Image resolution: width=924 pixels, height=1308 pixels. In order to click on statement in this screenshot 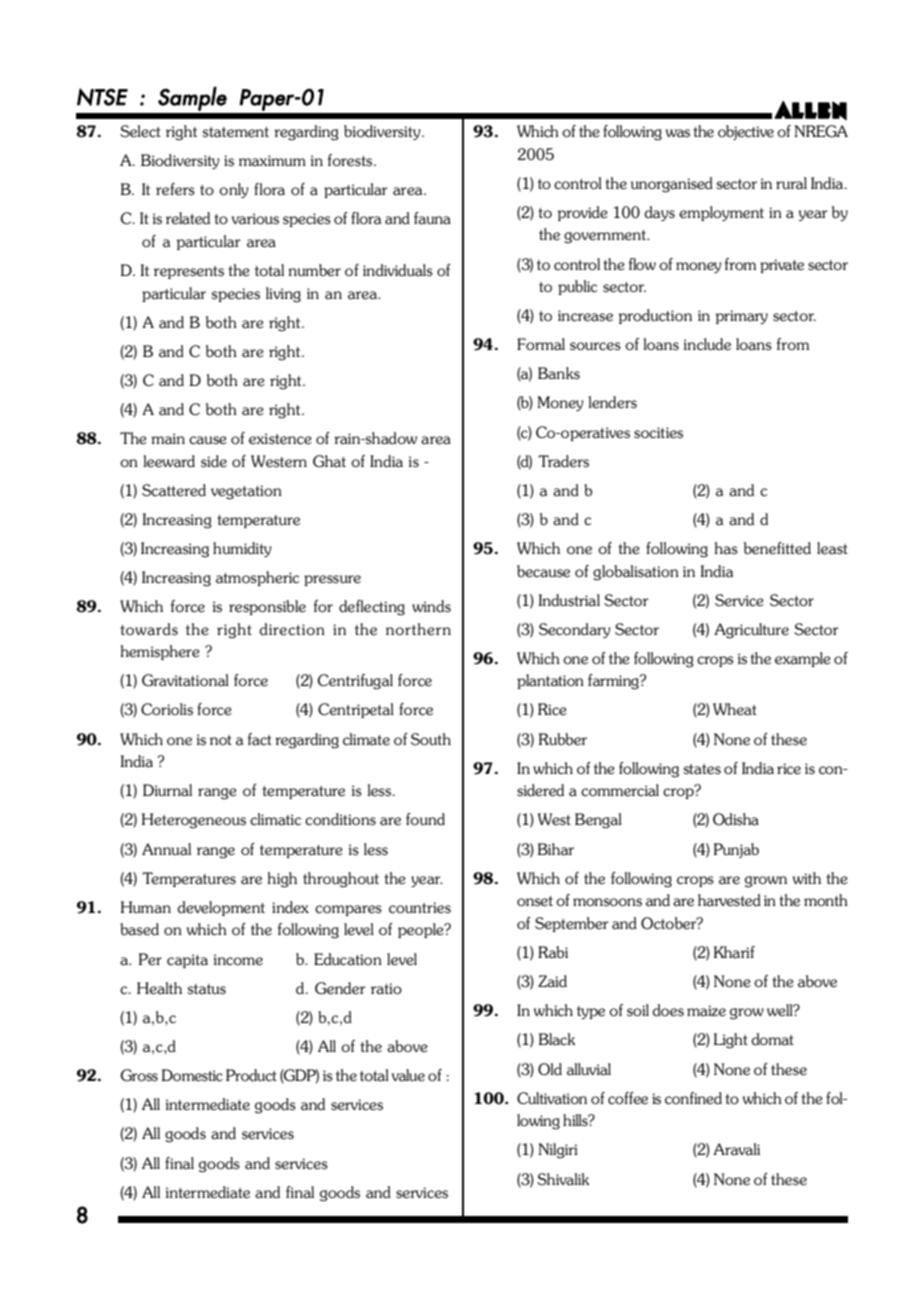, I will do `click(235, 132)`.
